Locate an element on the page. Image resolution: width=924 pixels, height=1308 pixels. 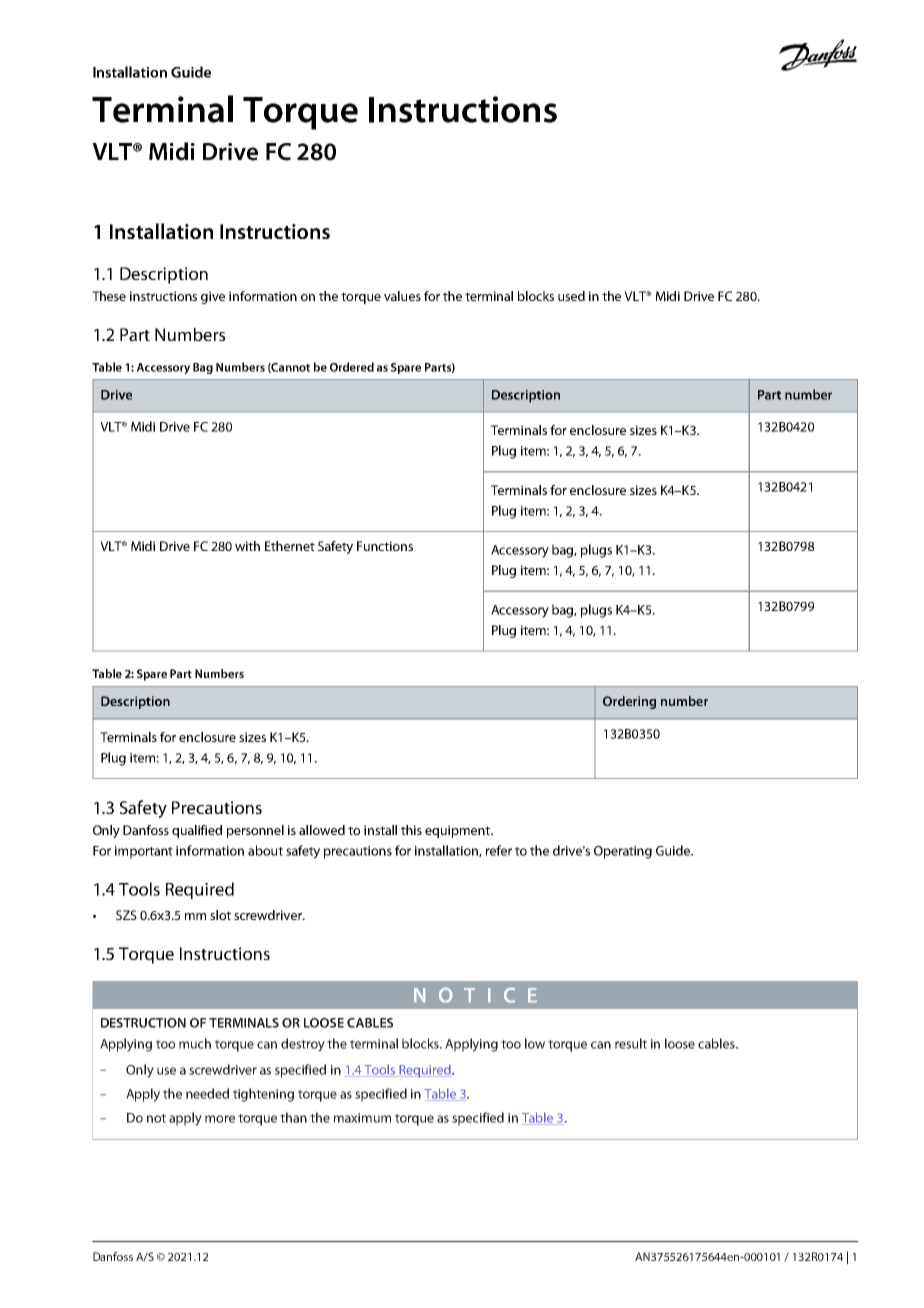
Ordering is located at coordinates (629, 702).
